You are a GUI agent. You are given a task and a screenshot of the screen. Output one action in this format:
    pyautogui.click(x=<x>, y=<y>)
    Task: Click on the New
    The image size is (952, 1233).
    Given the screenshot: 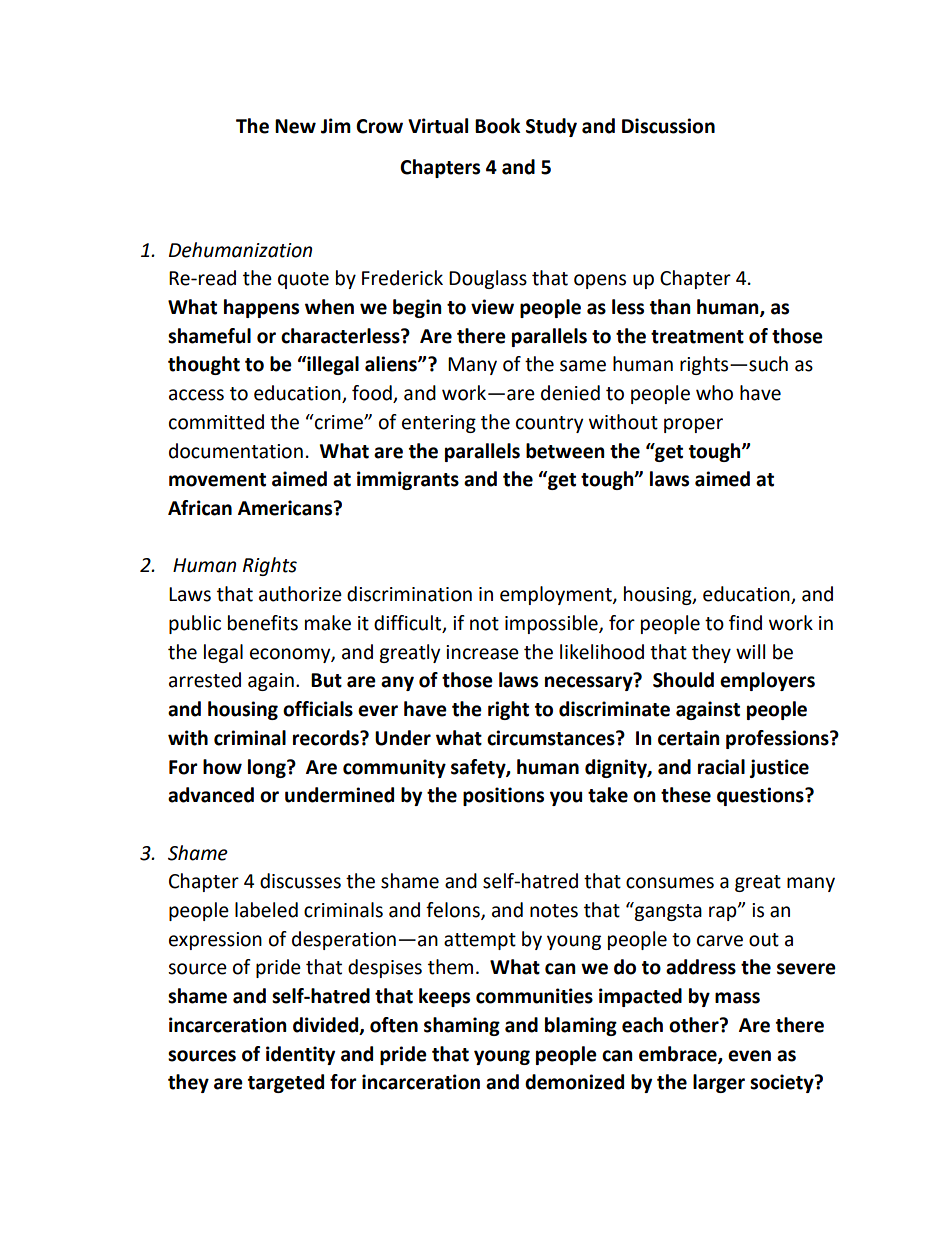 What is the action you would take?
    pyautogui.click(x=295, y=126)
